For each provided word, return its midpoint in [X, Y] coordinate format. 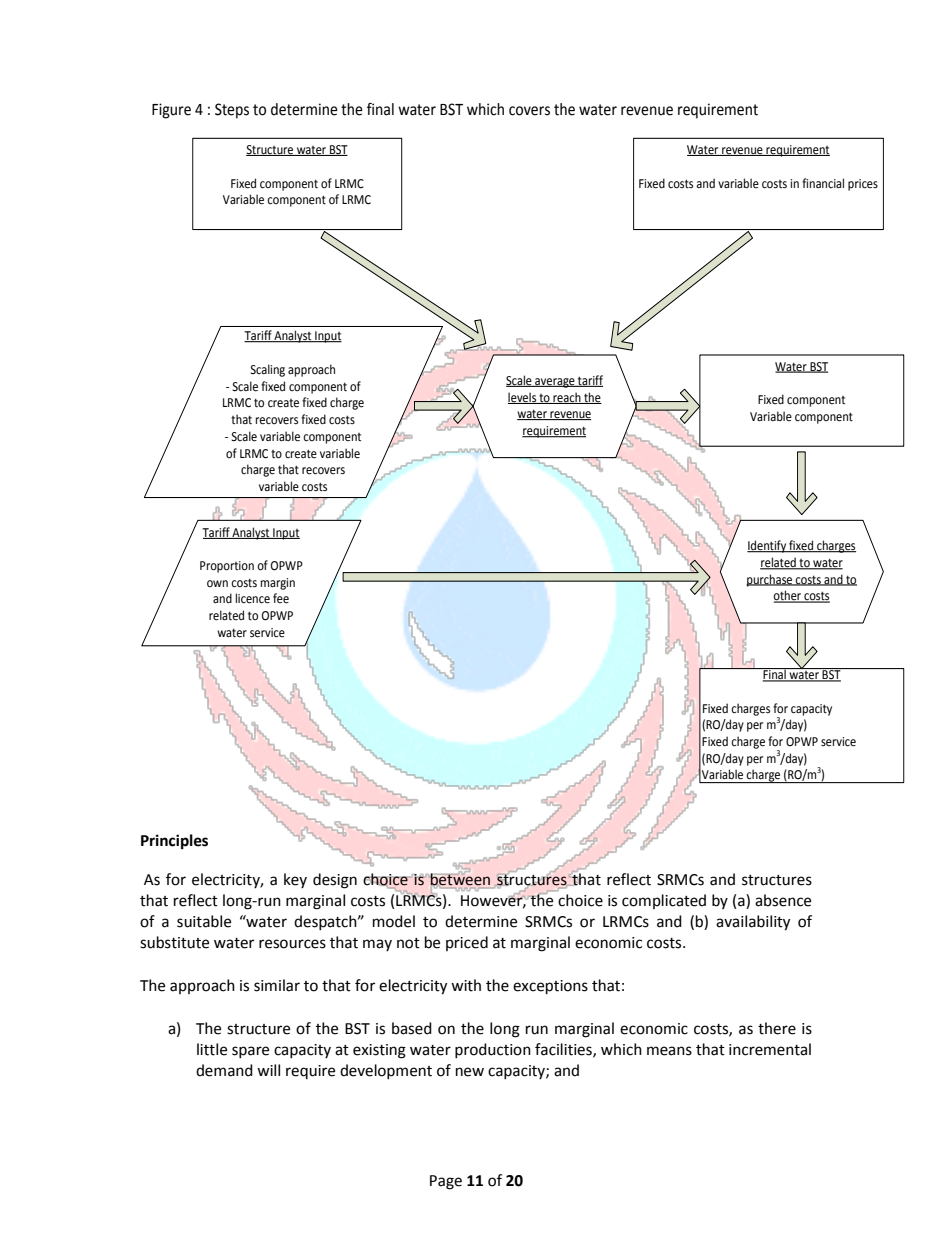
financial [823, 183]
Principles [174, 842]
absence [783, 900]
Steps [232, 111]
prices [863, 185]
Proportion [227, 567]
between [460, 879]
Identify [767, 546]
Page [446, 1182]
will [268, 1070]
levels [523, 398]
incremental [770, 1049]
